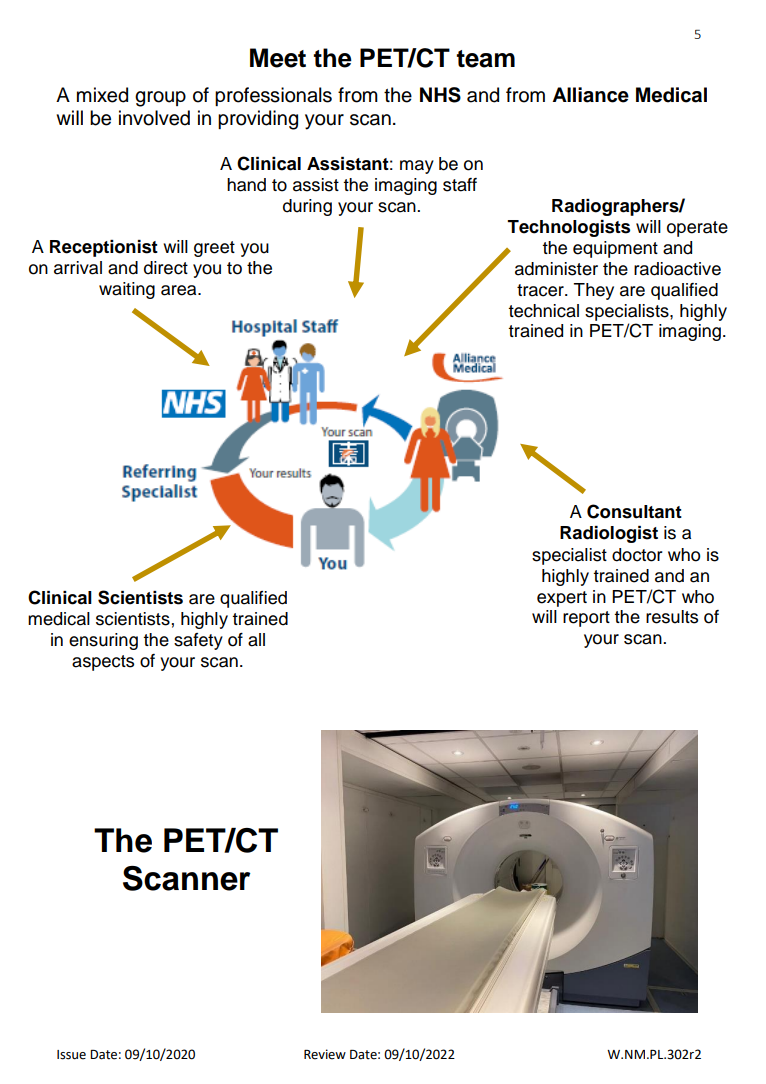  I want to click on NHS, so click(440, 95).
